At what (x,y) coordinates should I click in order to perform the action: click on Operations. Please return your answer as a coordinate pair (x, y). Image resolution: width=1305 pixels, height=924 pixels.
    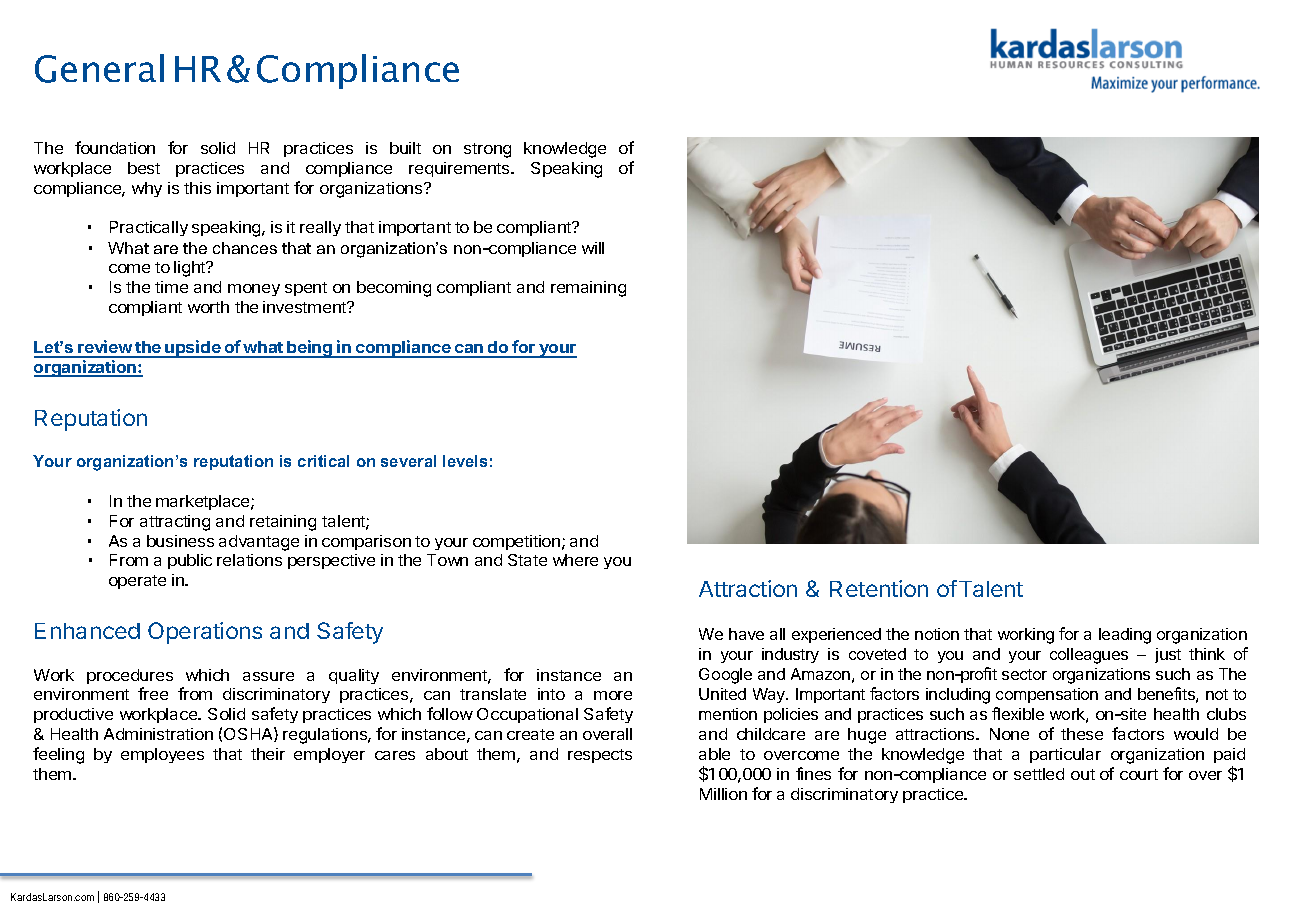
    Looking at the image, I should click on (205, 633).
